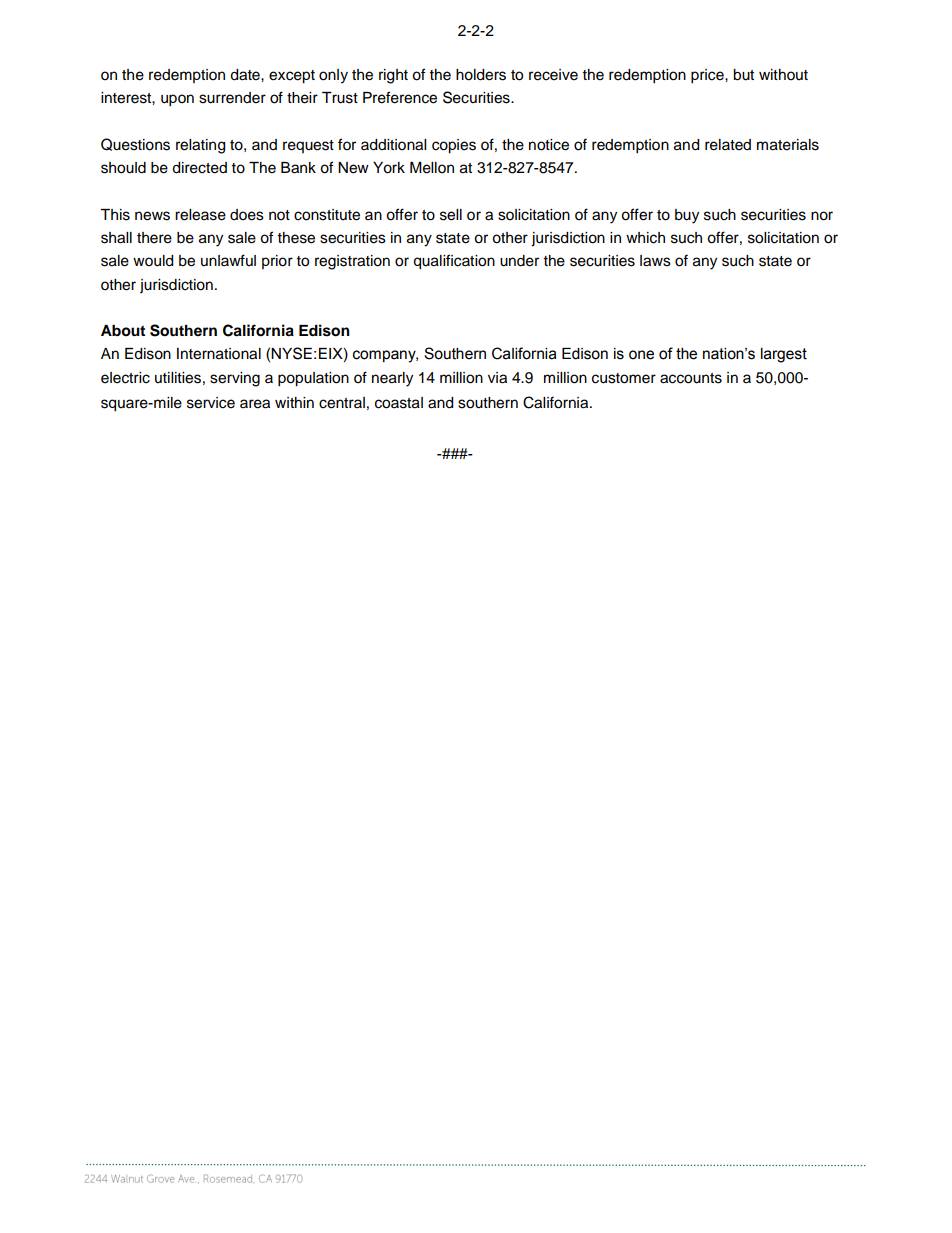 This document has height=1233, width=952. What do you see at coordinates (123, 331) in the document?
I see `About` at bounding box center [123, 331].
